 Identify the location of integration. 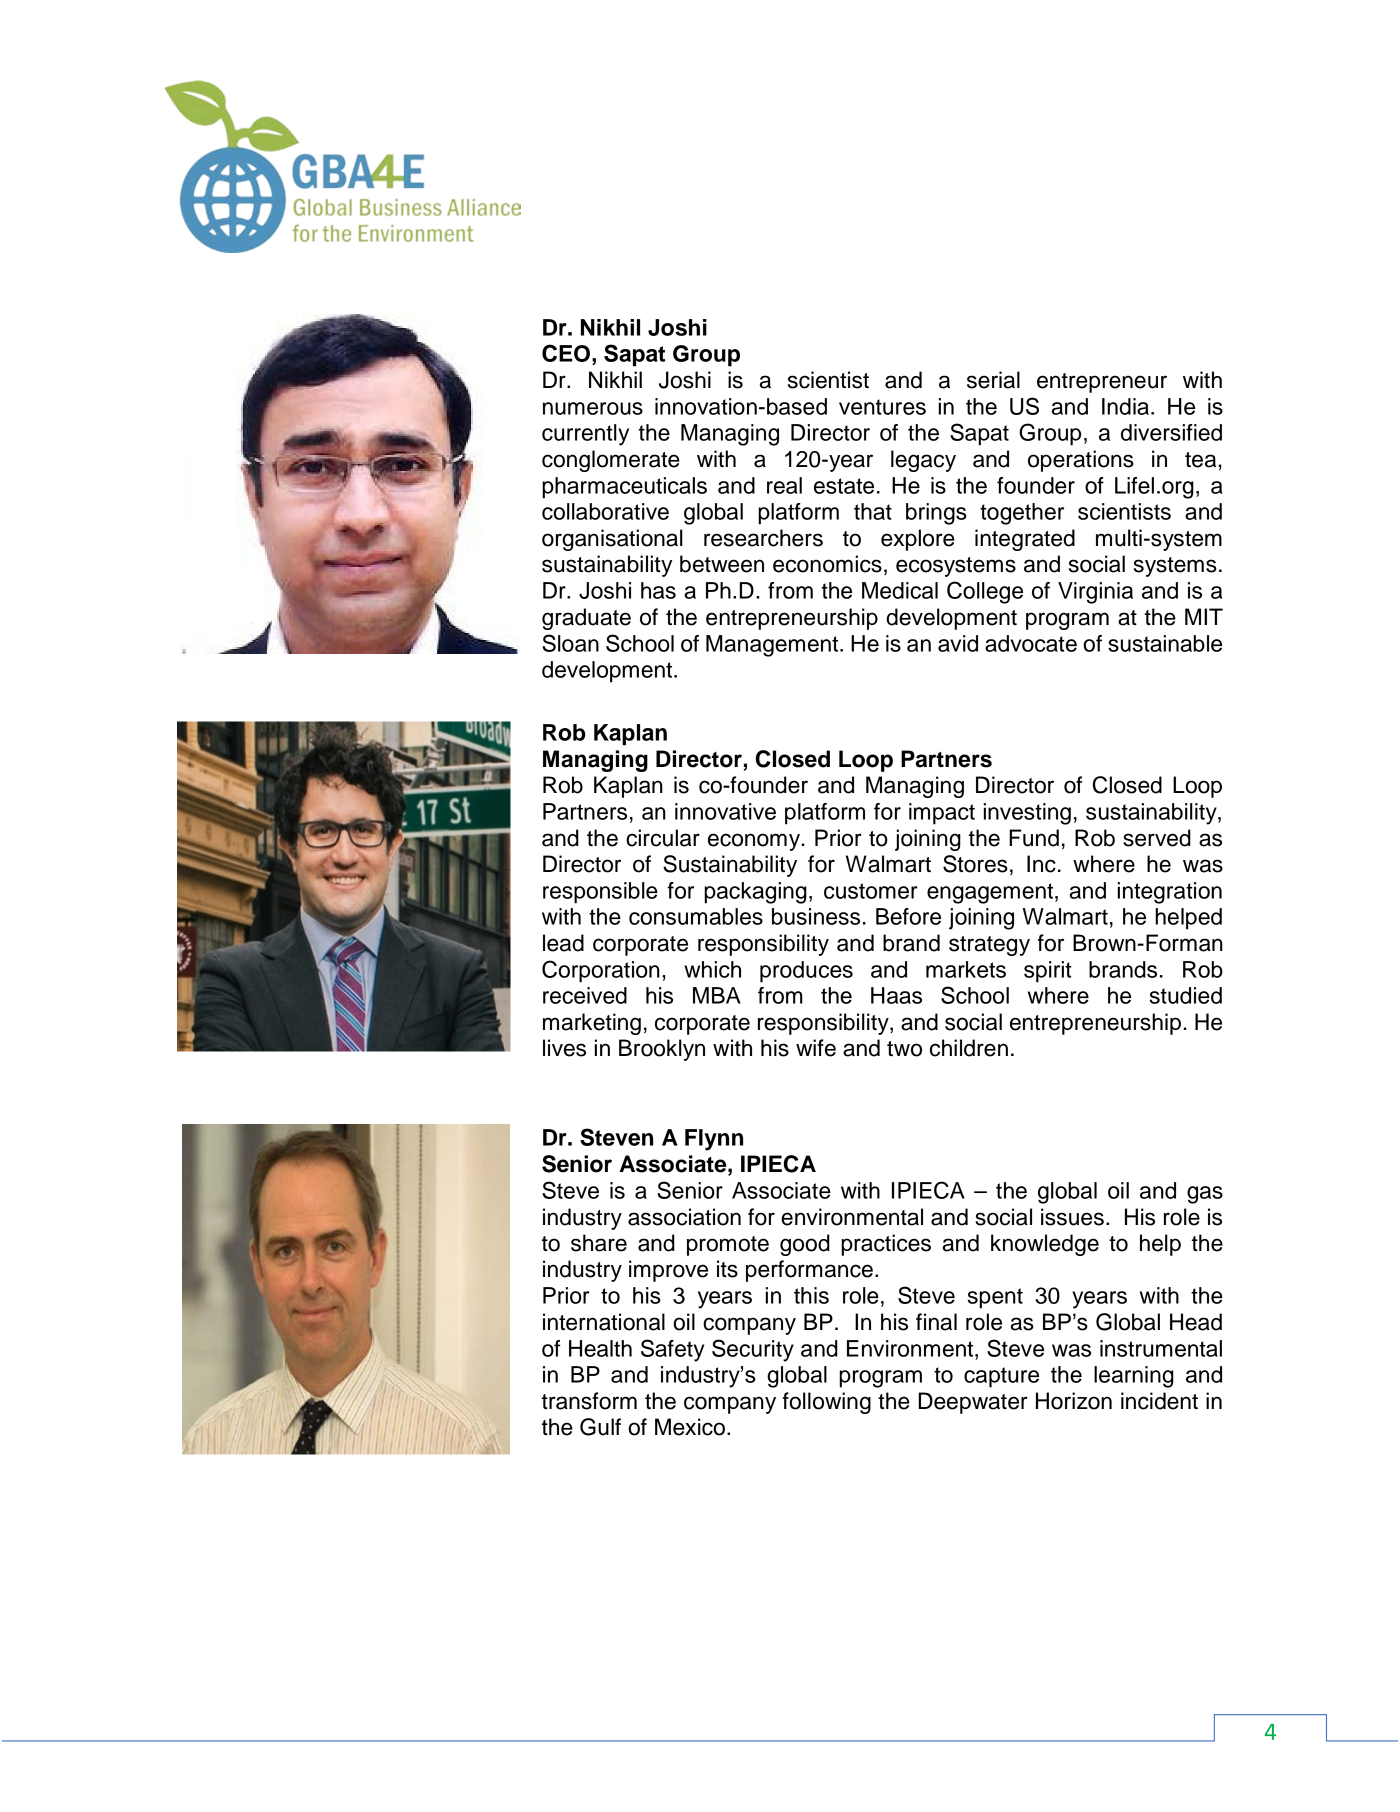
(1170, 893).
